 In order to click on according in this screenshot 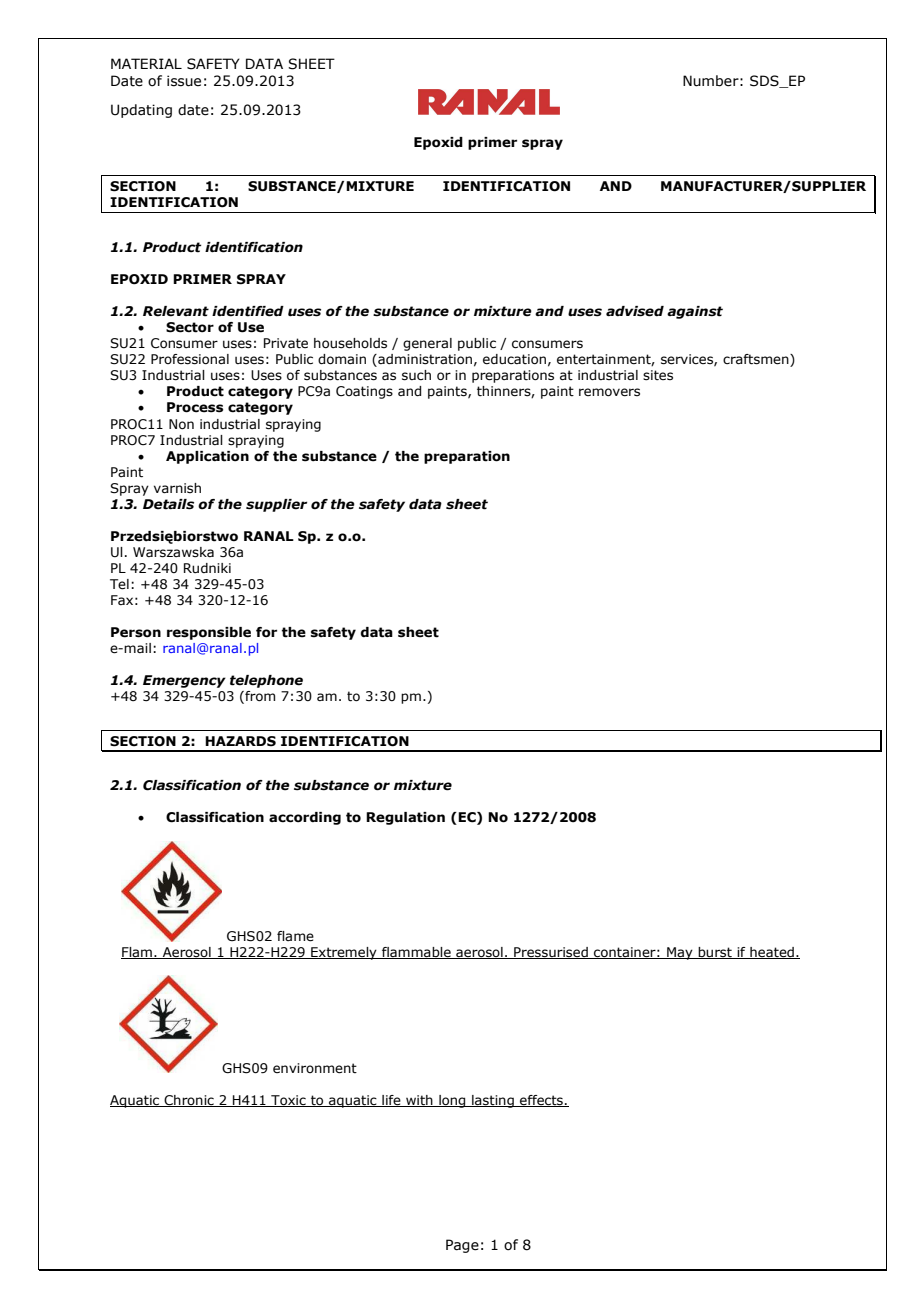, I will do `click(305, 818)`.
